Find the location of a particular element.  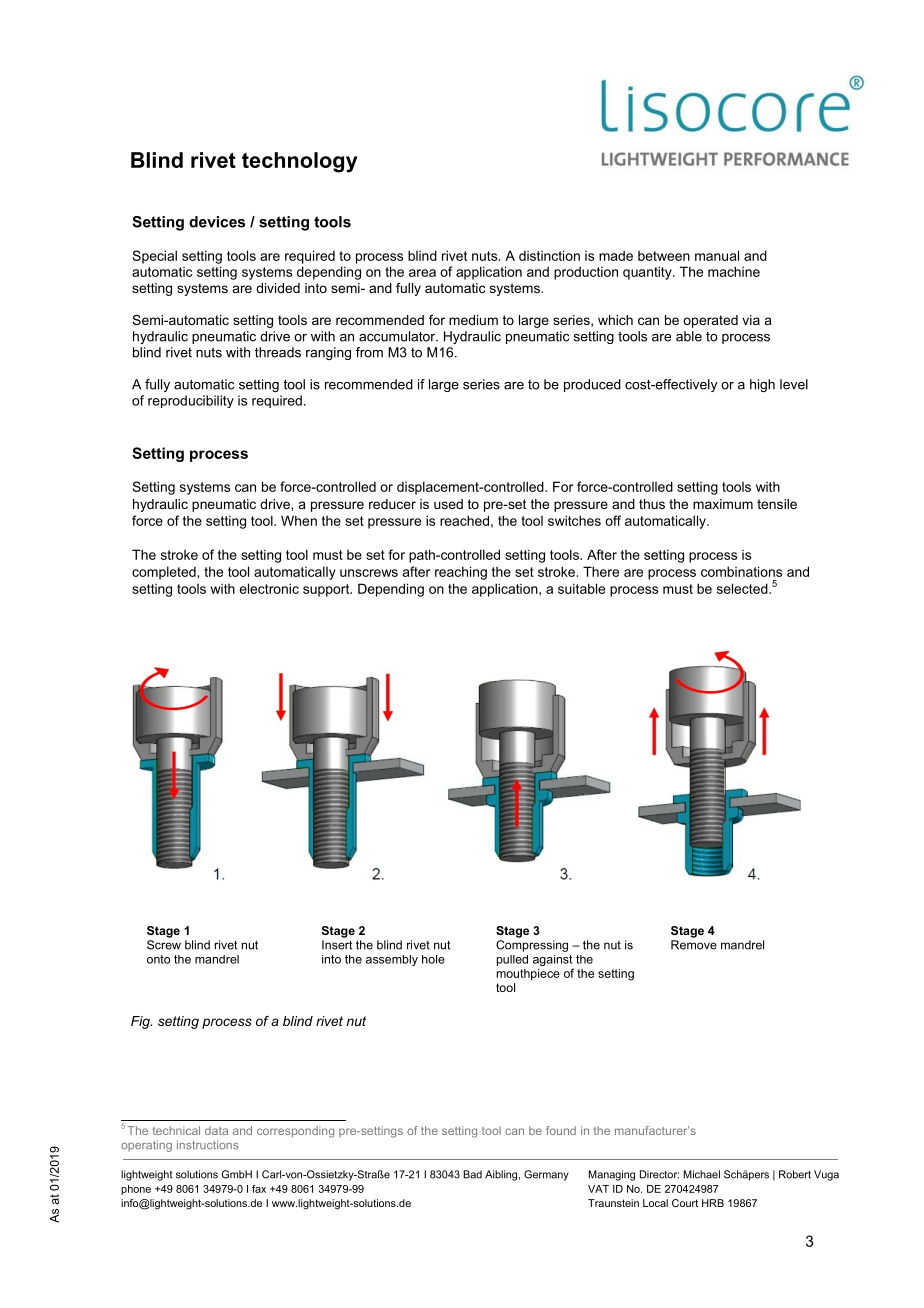

area is located at coordinates (422, 273).
